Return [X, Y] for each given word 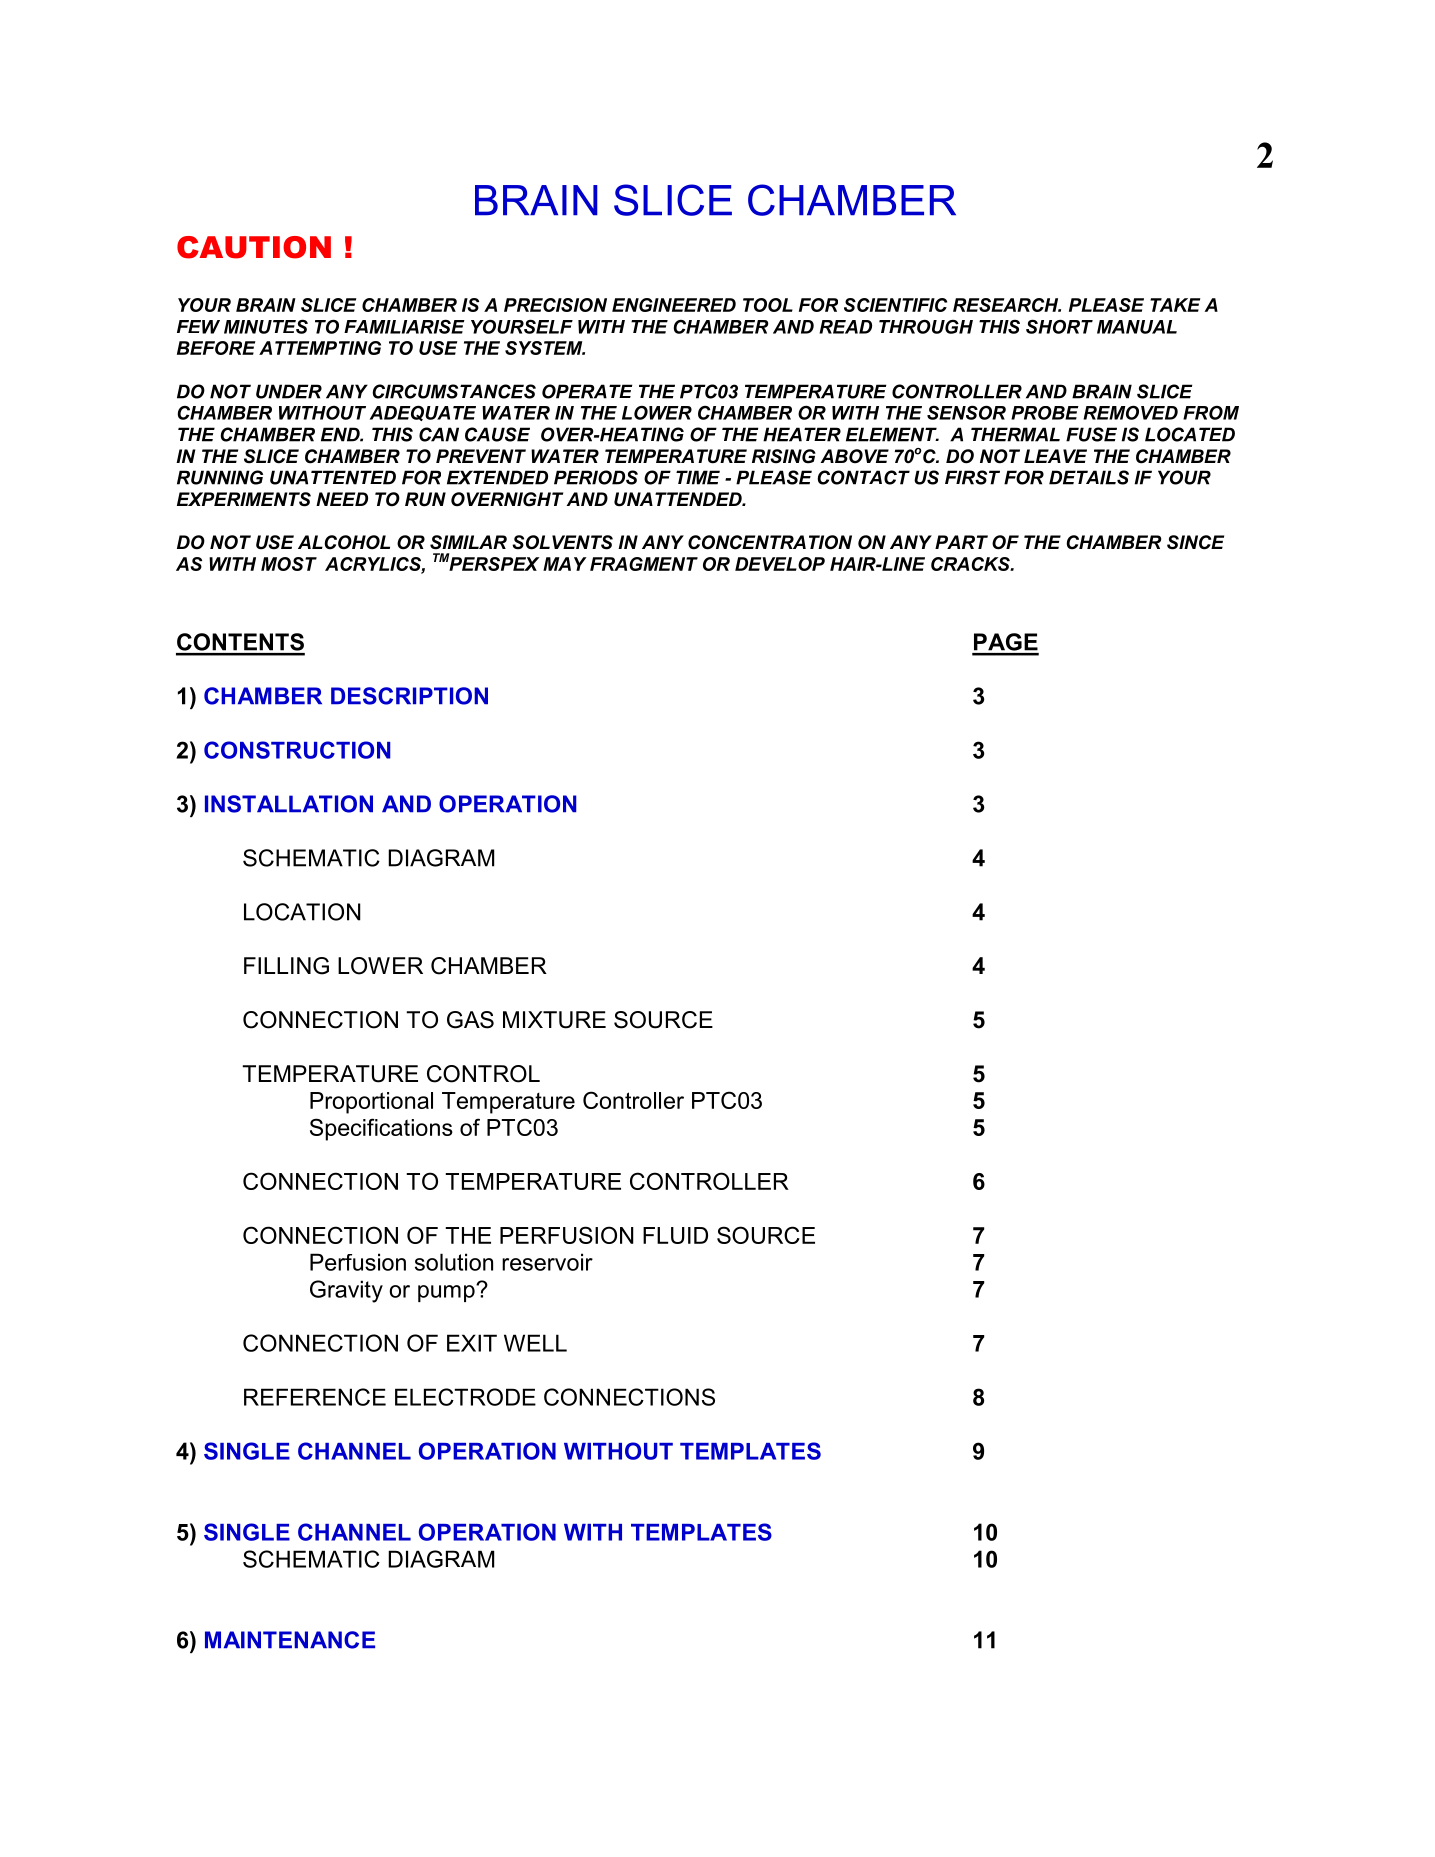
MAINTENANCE [290, 1640]
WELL [535, 1343]
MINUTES [266, 326]
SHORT [1059, 326]
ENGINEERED [674, 305]
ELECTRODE [465, 1397]
